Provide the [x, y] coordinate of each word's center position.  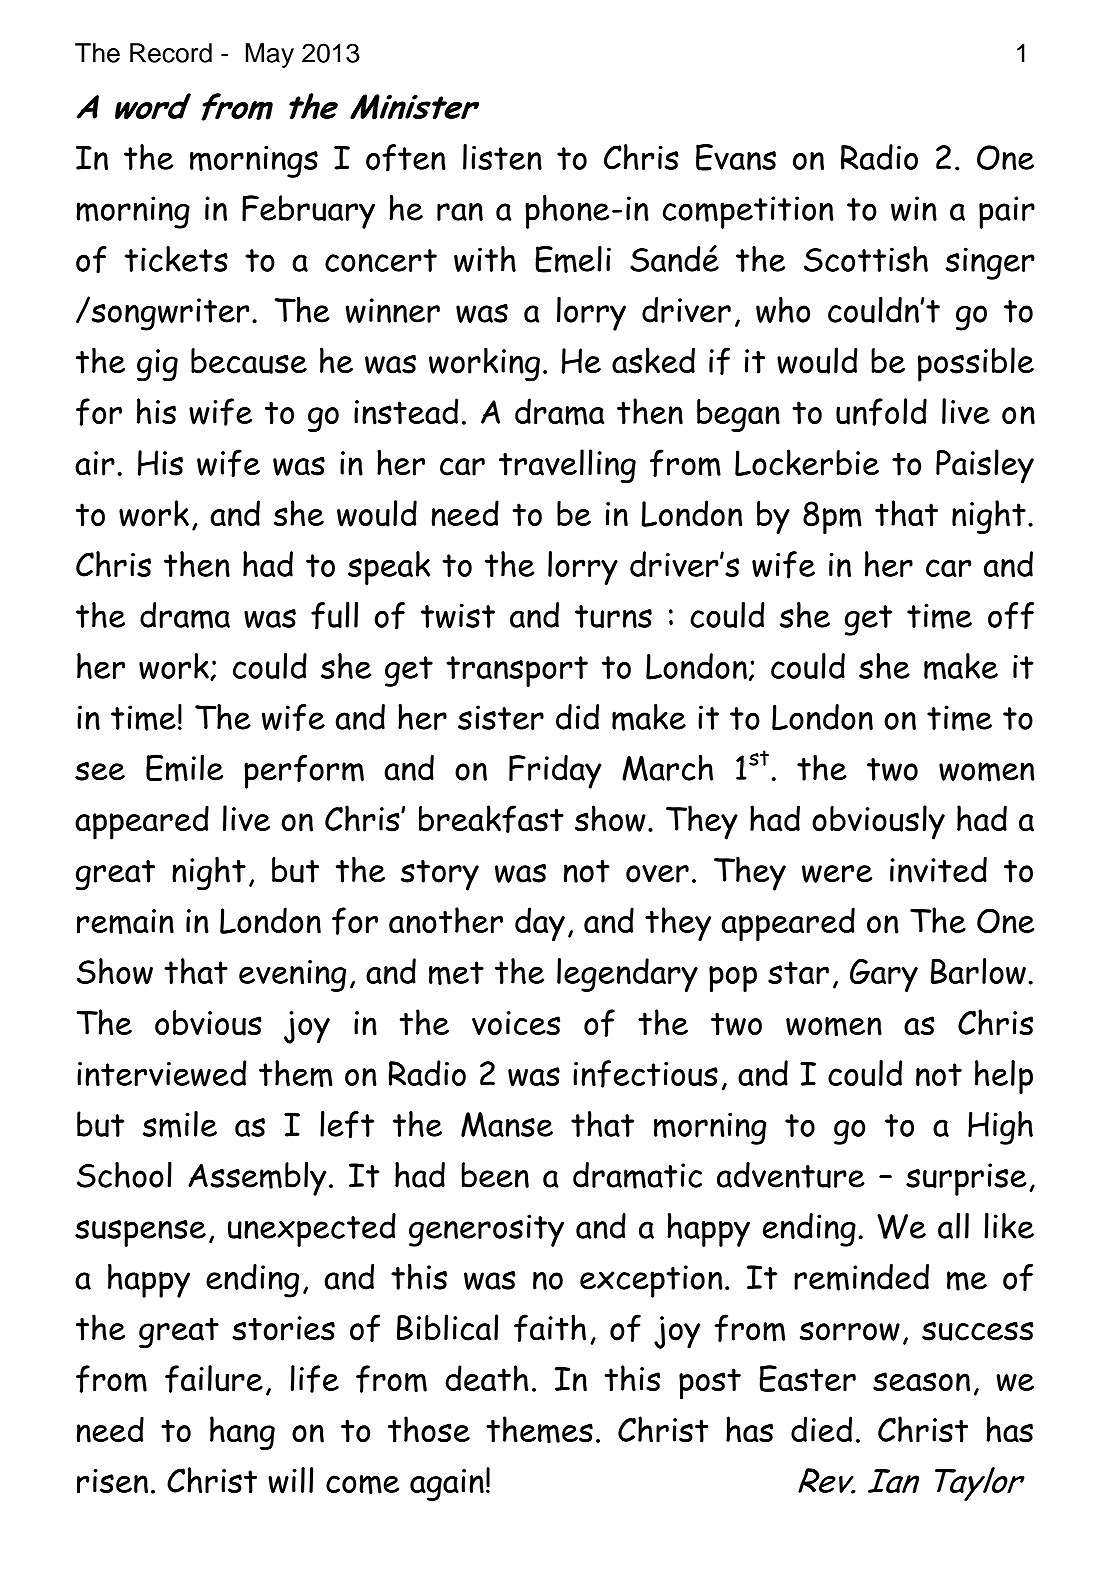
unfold [881, 412]
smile [180, 1124]
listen [502, 157]
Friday [555, 772]
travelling [567, 466]
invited [938, 870]
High [1000, 1128]
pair [1007, 212]
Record [171, 53]
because [249, 361]
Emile [184, 768]
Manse [507, 1124]
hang [242, 1433]
